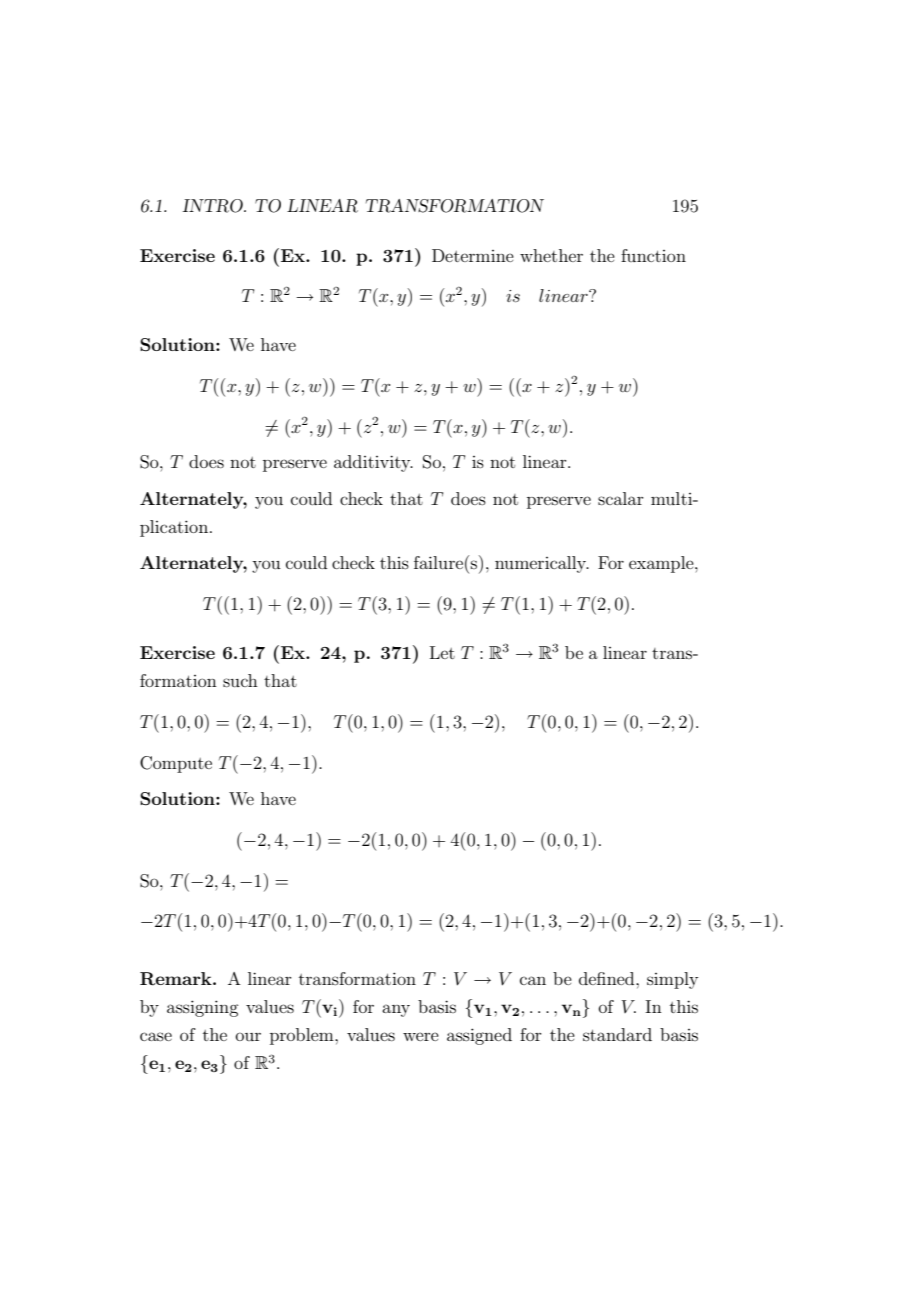  Describe the element at coordinates (442, 652) in the image. I see `Let` at that location.
